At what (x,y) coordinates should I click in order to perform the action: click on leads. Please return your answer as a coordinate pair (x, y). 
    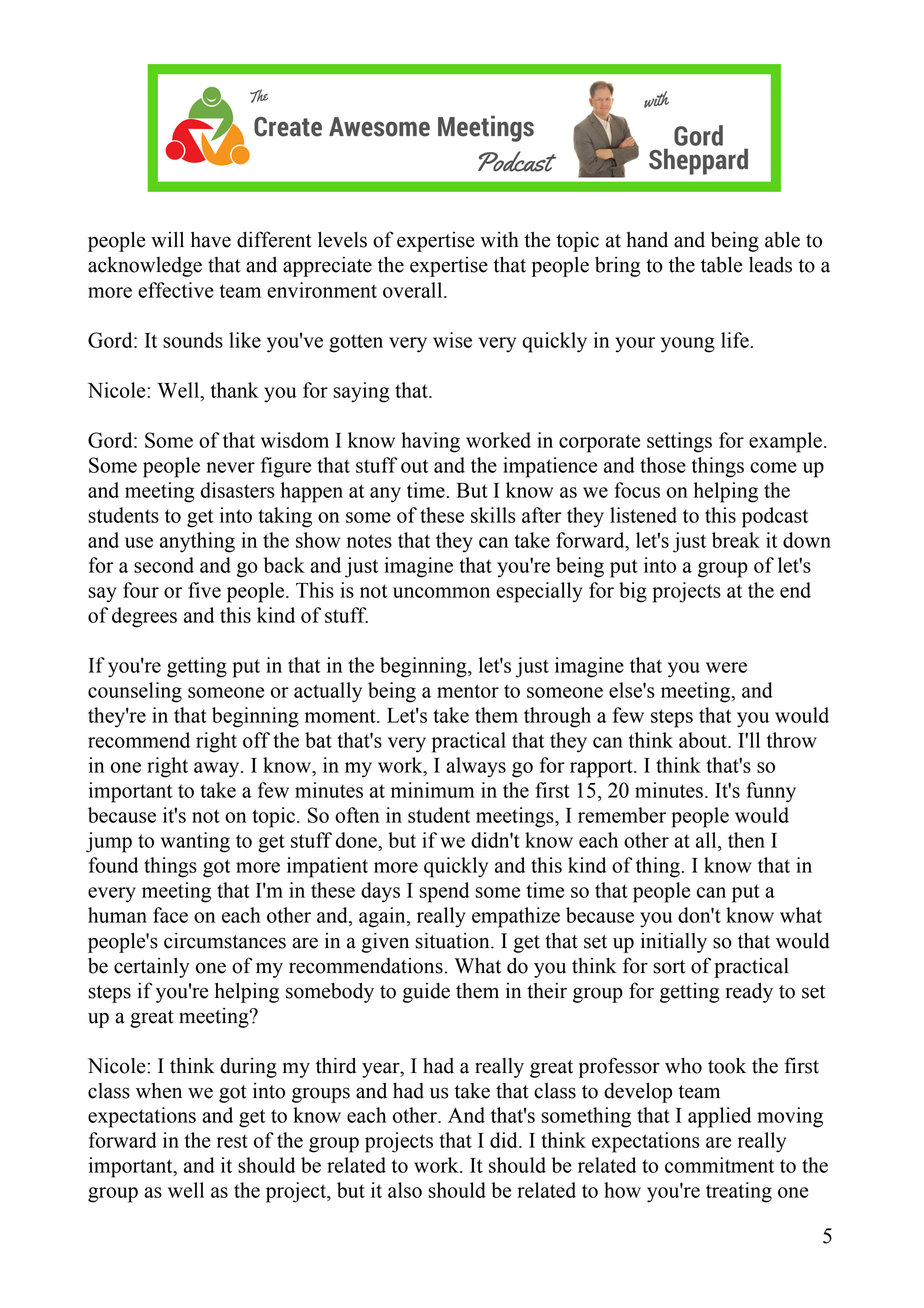
    Looking at the image, I should click on (770, 265).
